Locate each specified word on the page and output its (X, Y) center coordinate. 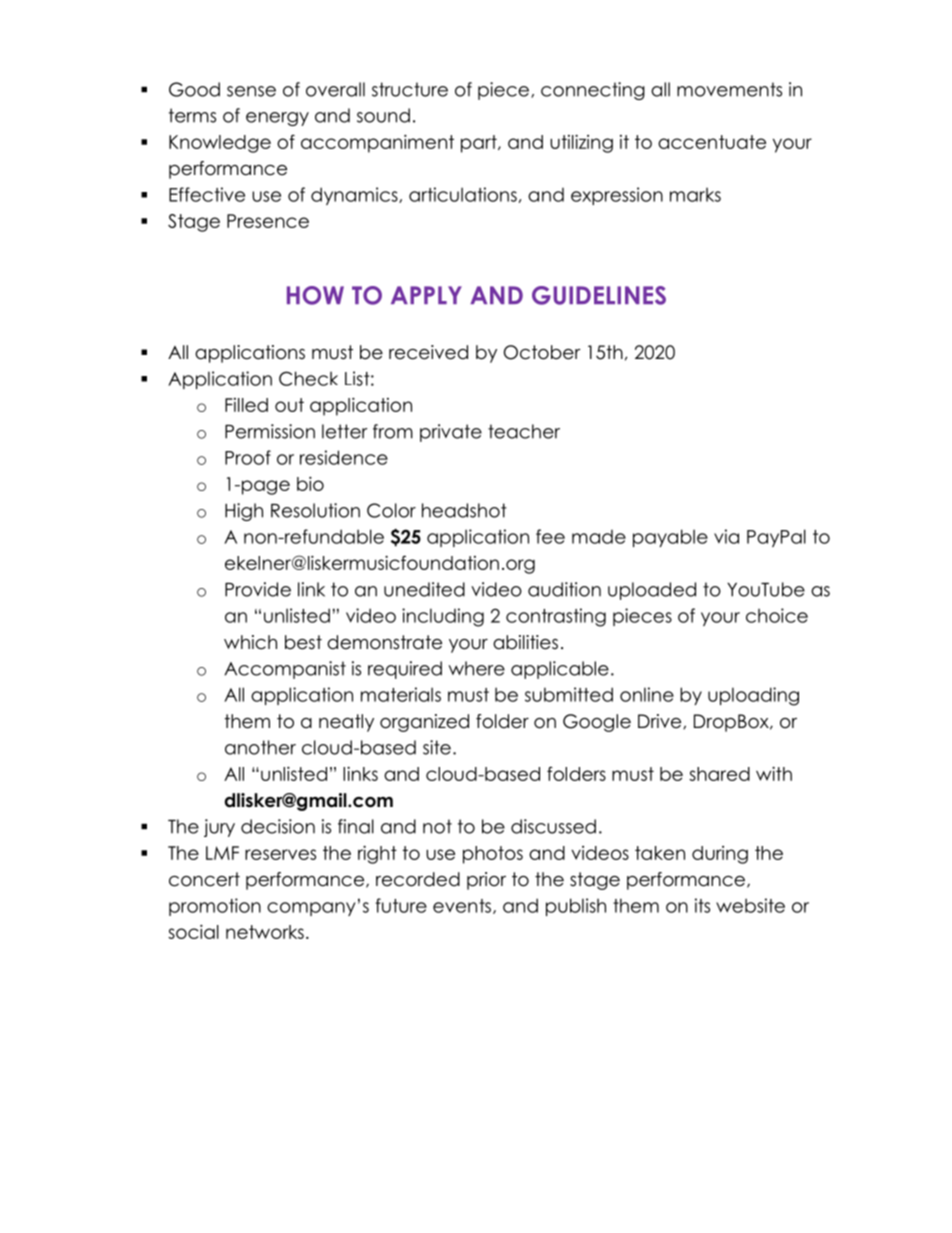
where (477, 668)
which (250, 642)
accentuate (712, 142)
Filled (246, 405)
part (480, 144)
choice (777, 615)
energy (277, 119)
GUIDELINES (599, 295)
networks (265, 932)
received (428, 352)
